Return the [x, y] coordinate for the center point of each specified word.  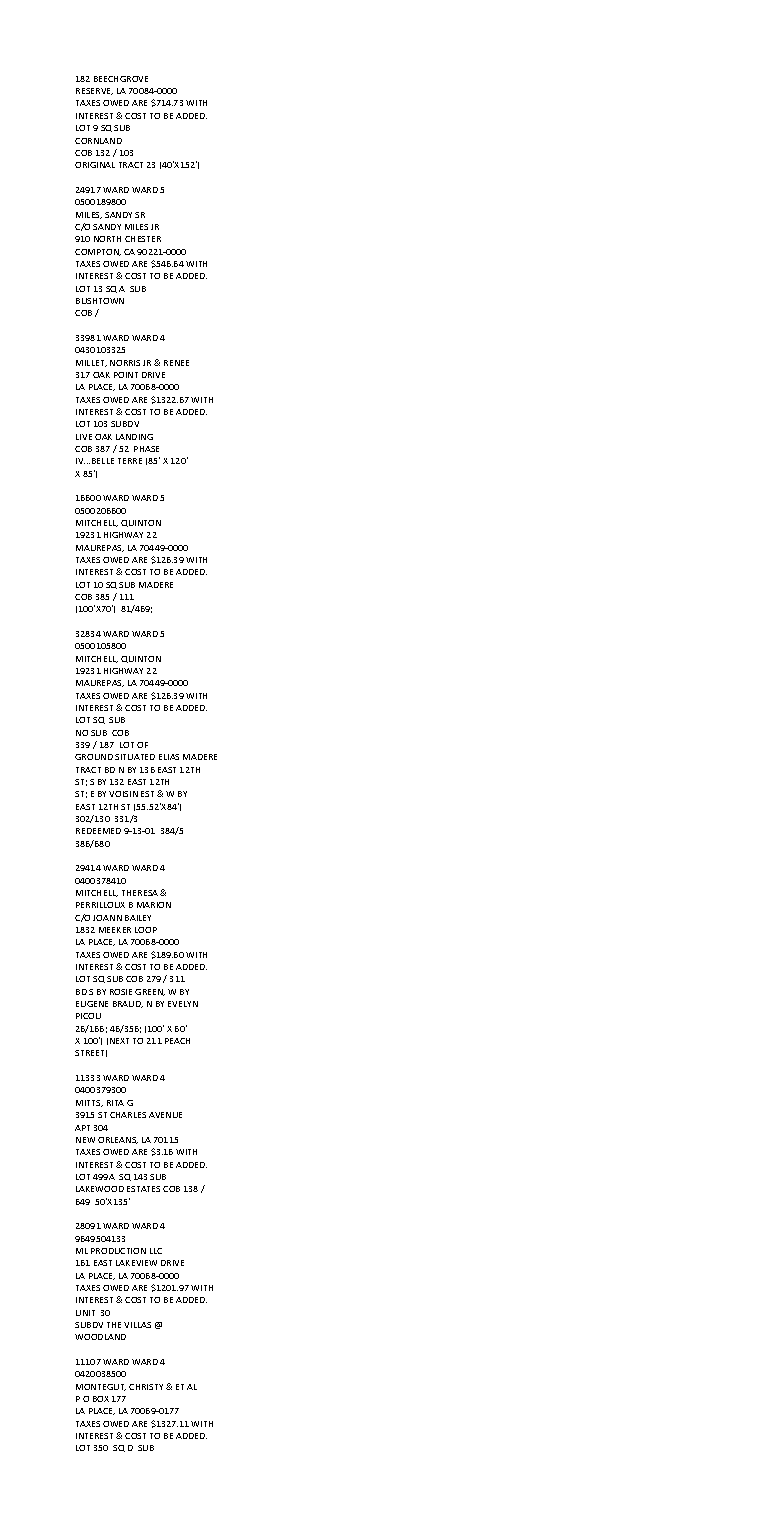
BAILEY [138, 918]
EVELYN [183, 1004]
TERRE [130, 461]
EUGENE [92, 1004]
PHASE [146, 449]
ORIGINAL [95, 165]
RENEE [176, 363]
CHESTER [143, 239]
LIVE [84, 437]
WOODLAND [100, 1337]
